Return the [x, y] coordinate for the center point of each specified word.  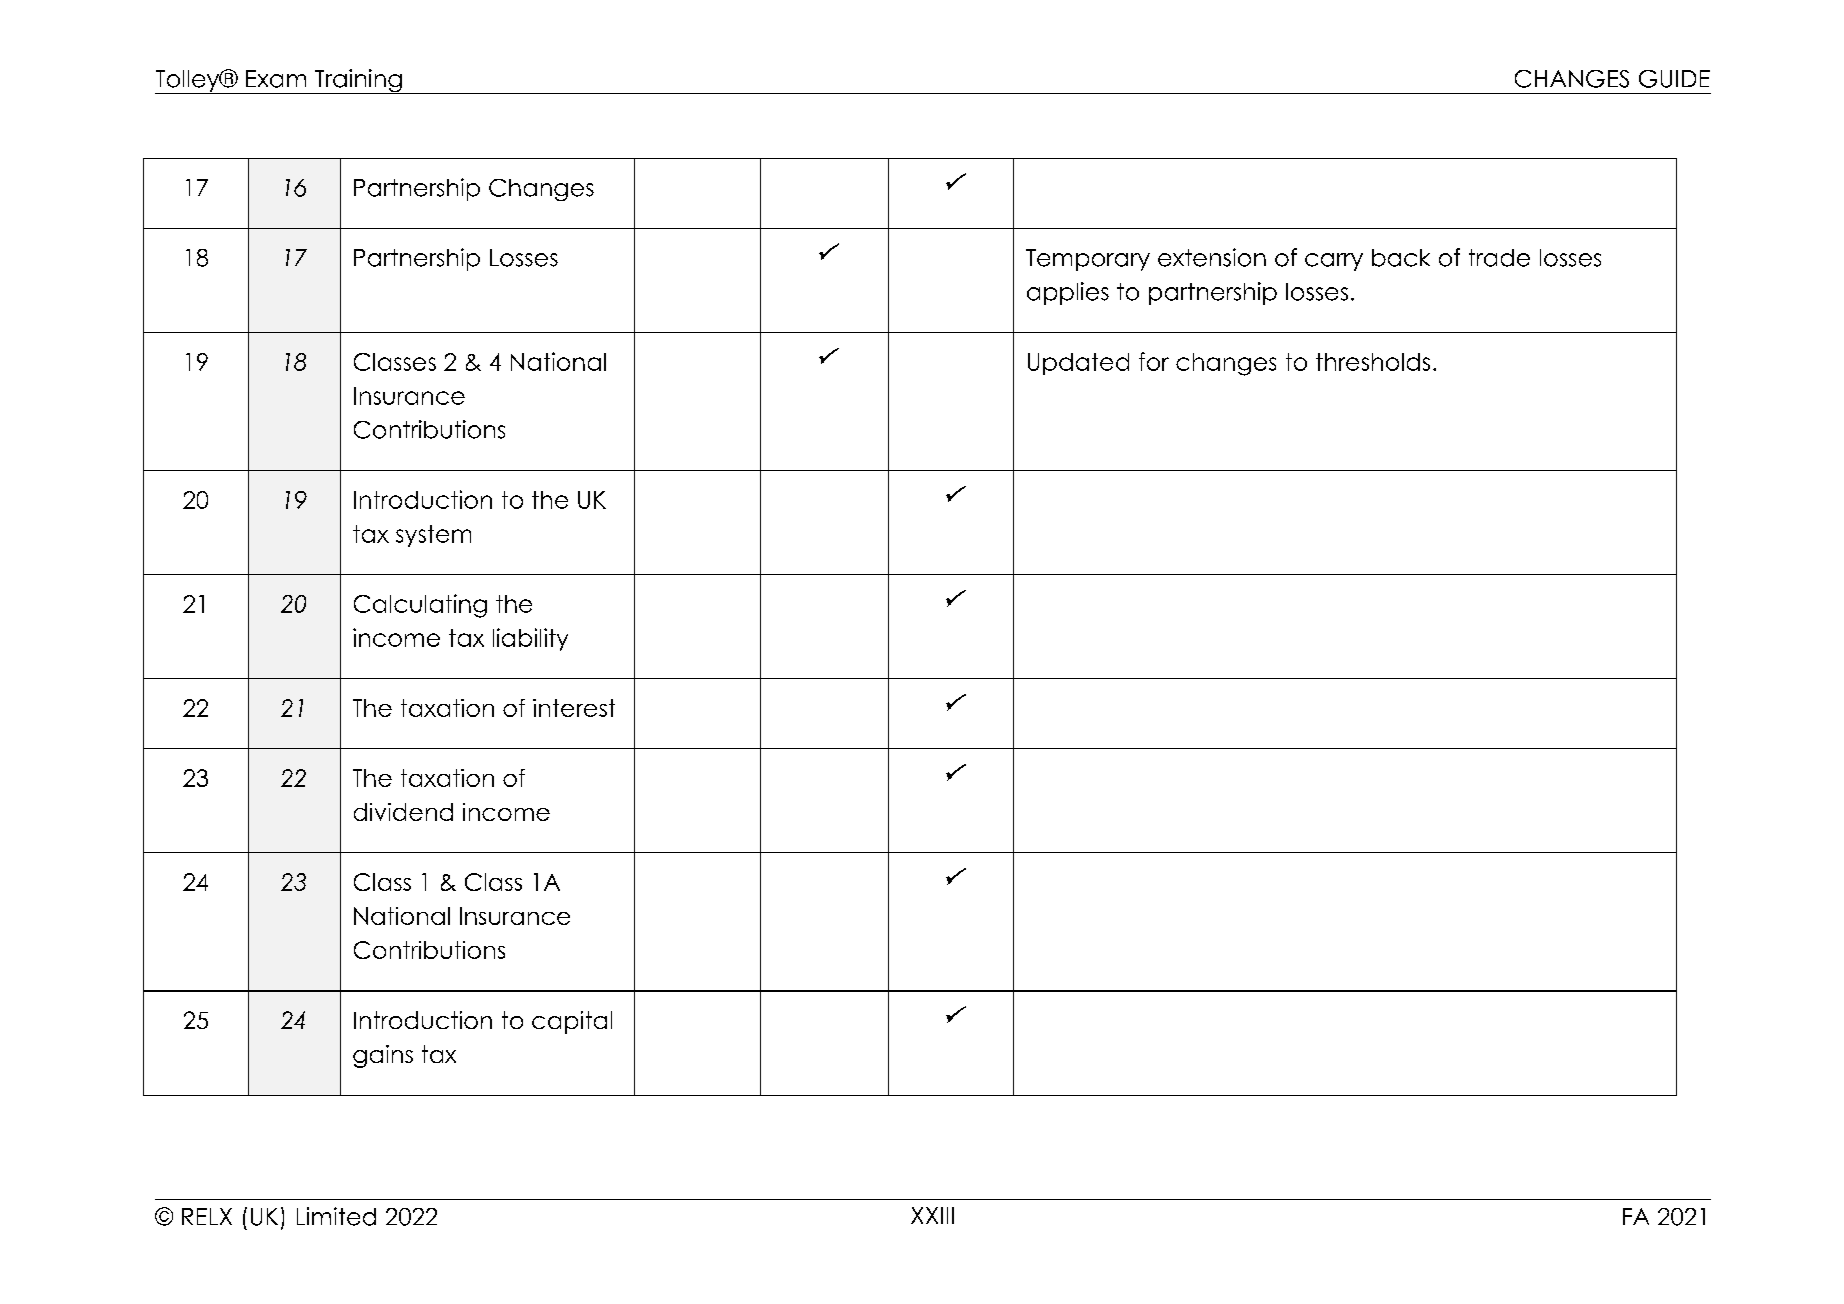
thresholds [1373, 362]
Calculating [420, 606]
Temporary [1088, 260]
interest [574, 708]
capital [572, 1022]
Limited [336, 1216]
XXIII [932, 1215]
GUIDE [1674, 79]
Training [358, 81]
